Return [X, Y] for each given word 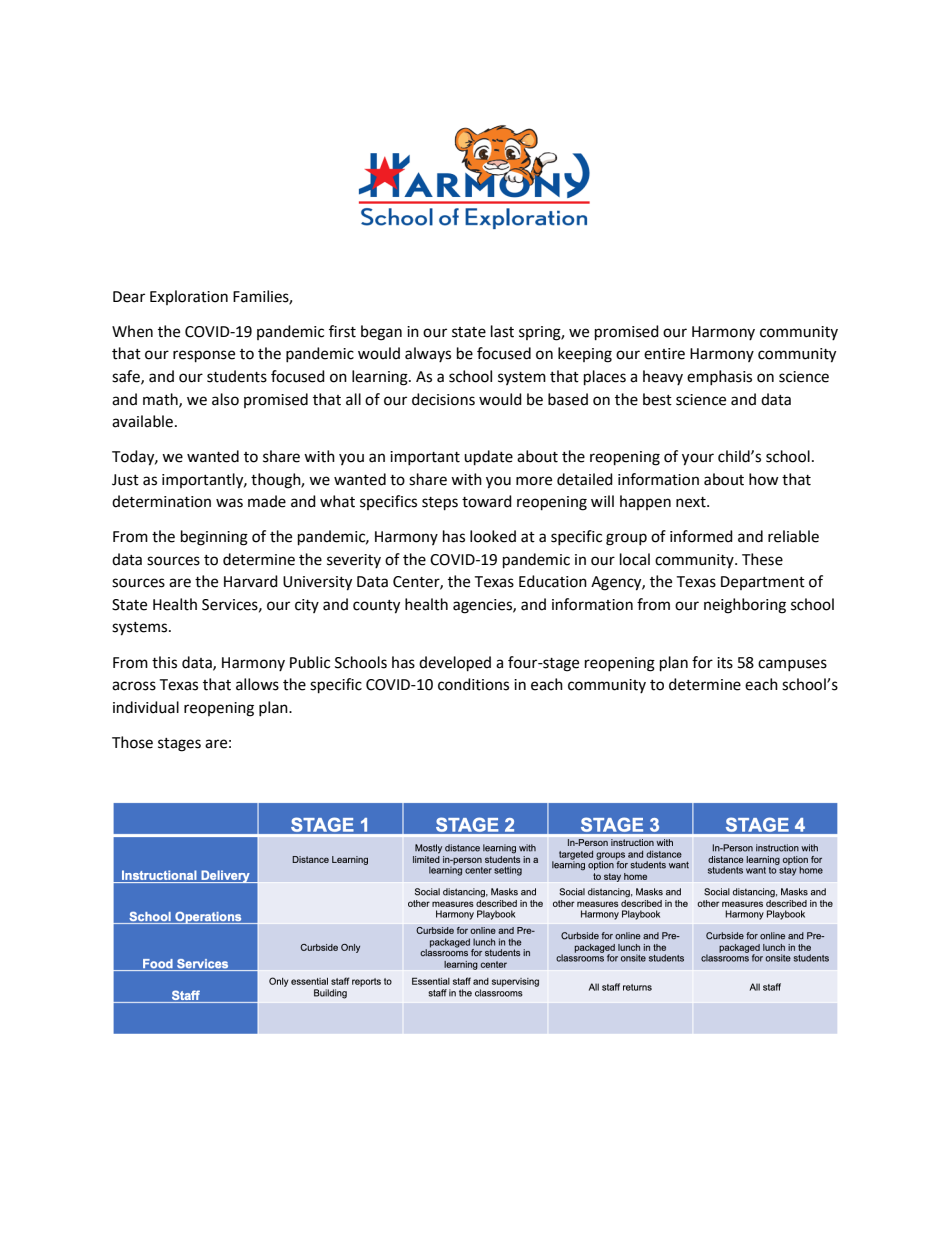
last [502, 331]
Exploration [189, 297]
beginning [214, 538]
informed [701, 536]
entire [664, 354]
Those [132, 742]
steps [440, 504]
